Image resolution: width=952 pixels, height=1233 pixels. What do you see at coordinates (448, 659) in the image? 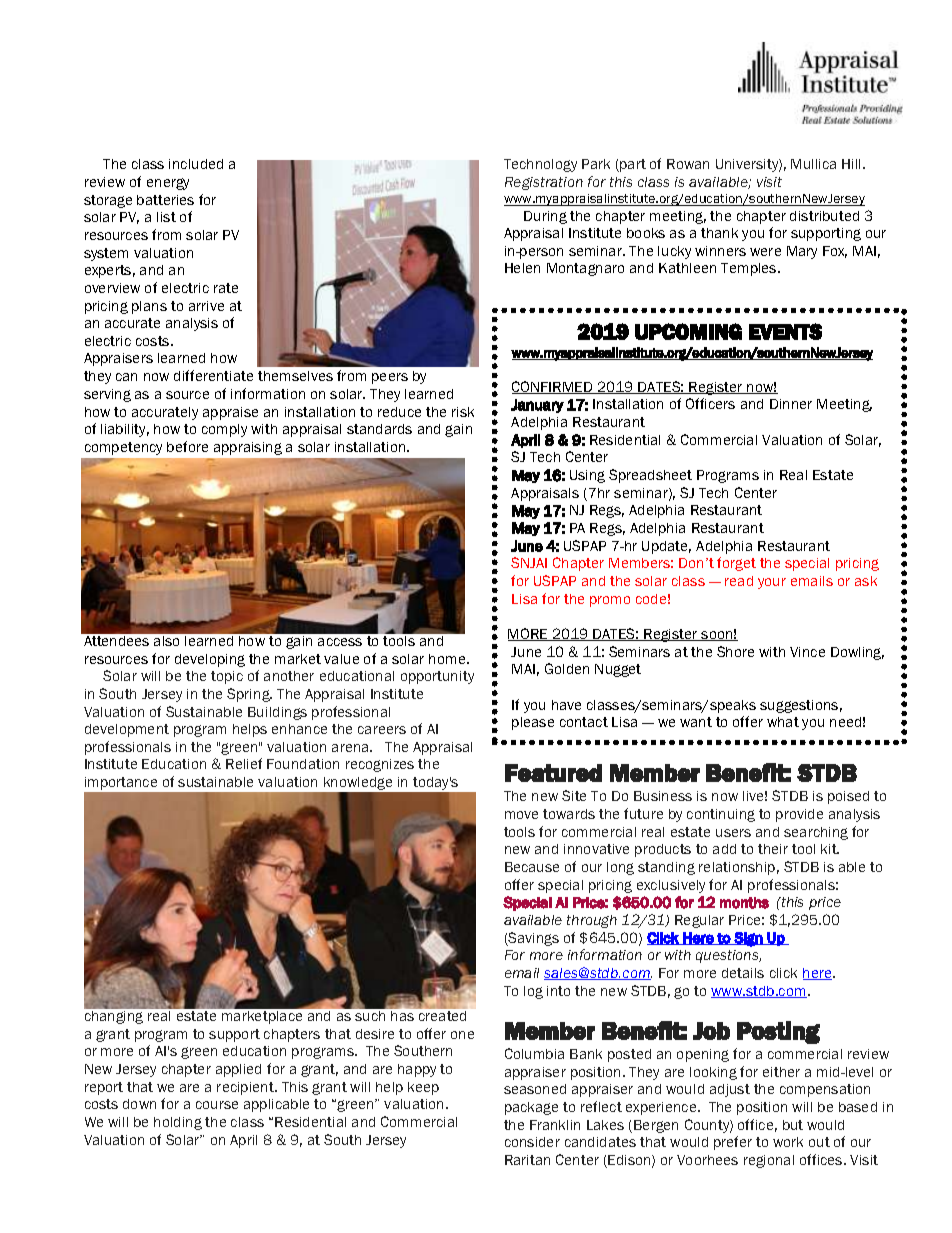
I see `home` at bounding box center [448, 659].
